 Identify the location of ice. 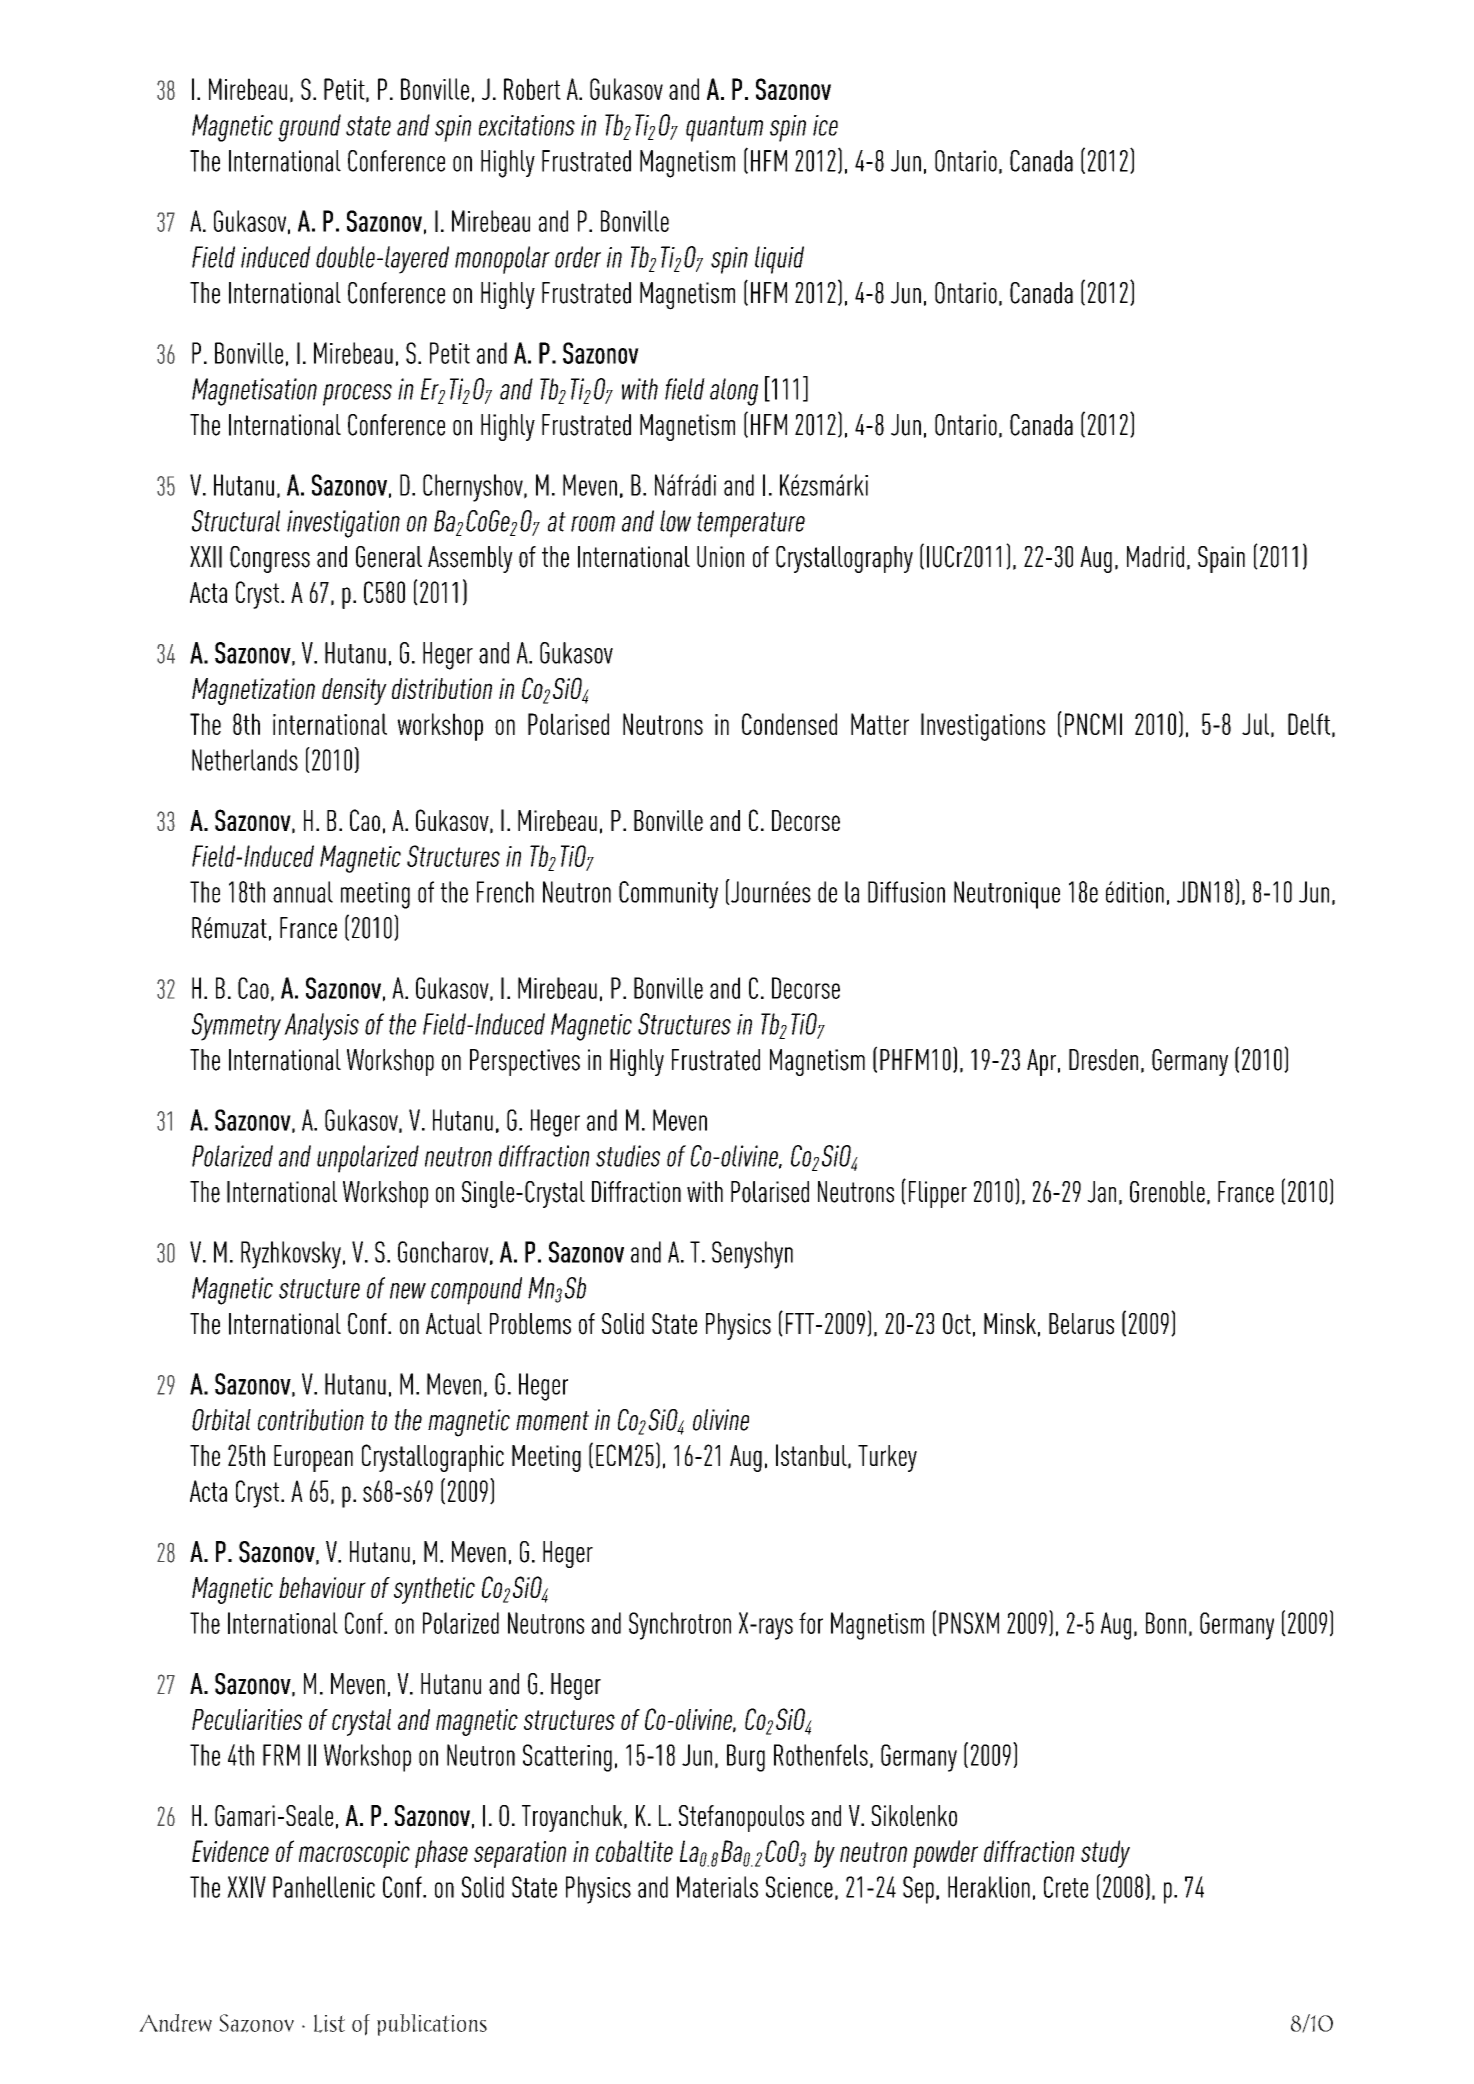
(825, 125).
